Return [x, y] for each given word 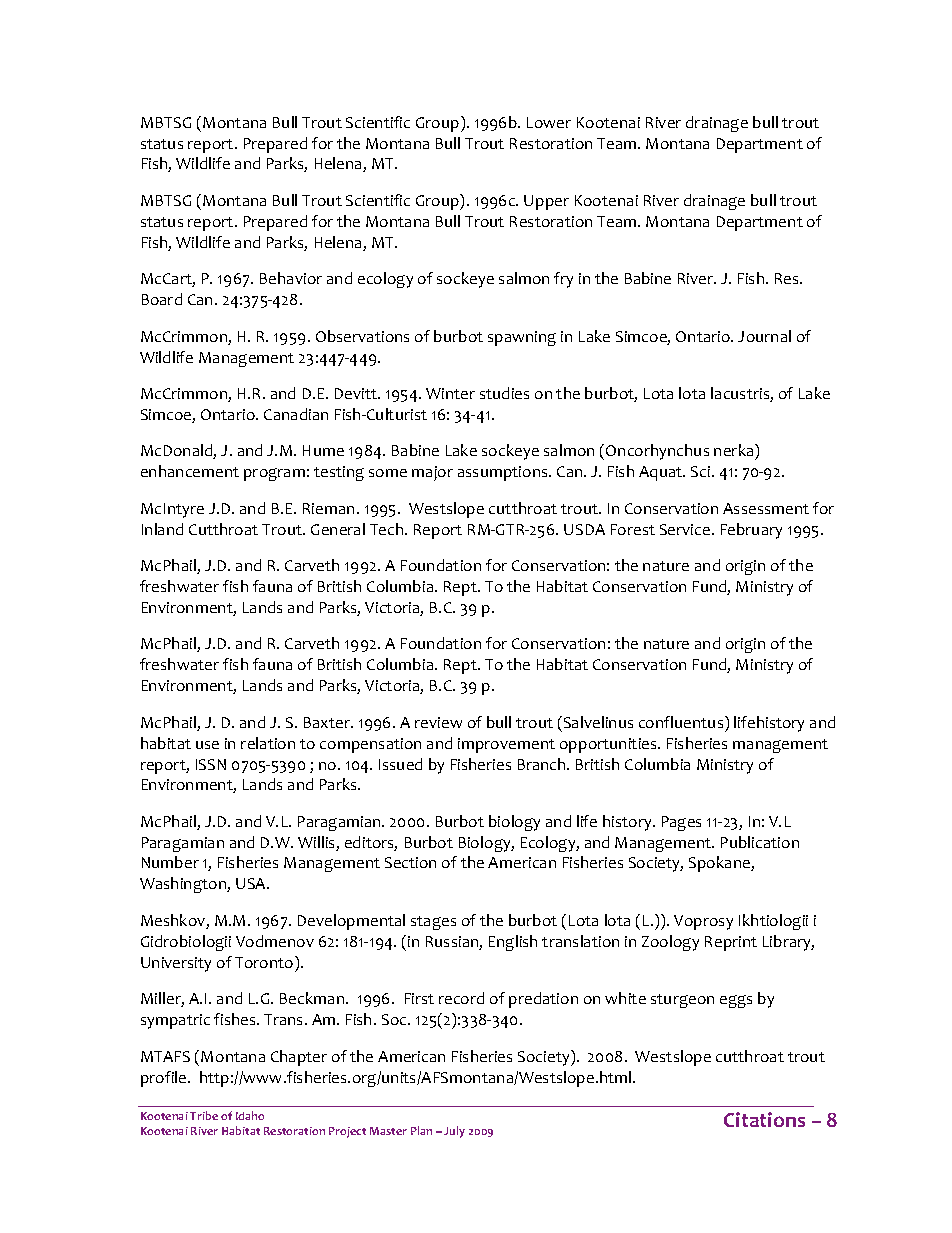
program [274, 474]
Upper [546, 202]
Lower [549, 122]
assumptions [504, 473]
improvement [506, 745]
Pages [681, 823]
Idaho [250, 1115]
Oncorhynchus [657, 452]
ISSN [211, 764]
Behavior [291, 278]
